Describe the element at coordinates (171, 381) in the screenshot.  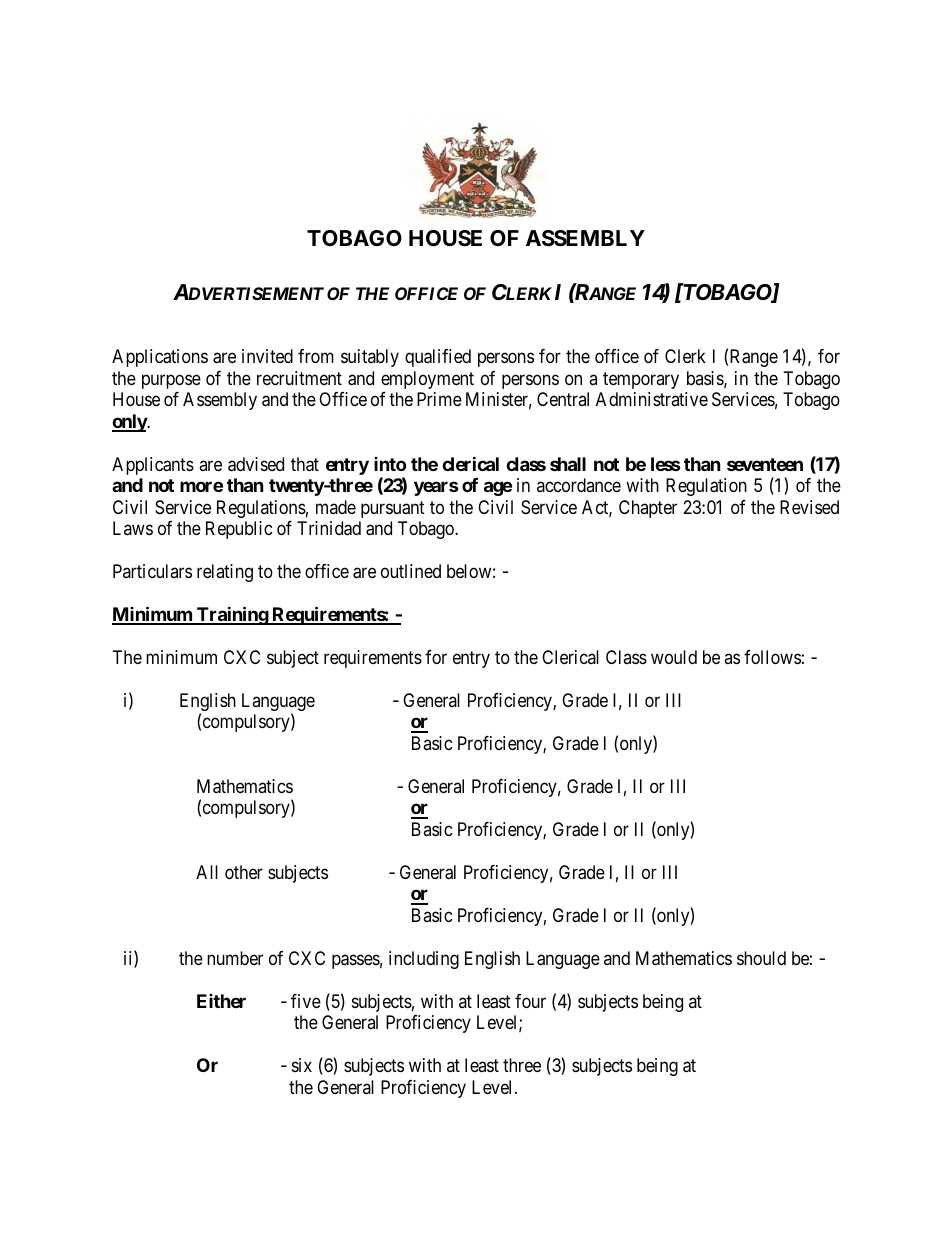
I see `purpose` at that location.
